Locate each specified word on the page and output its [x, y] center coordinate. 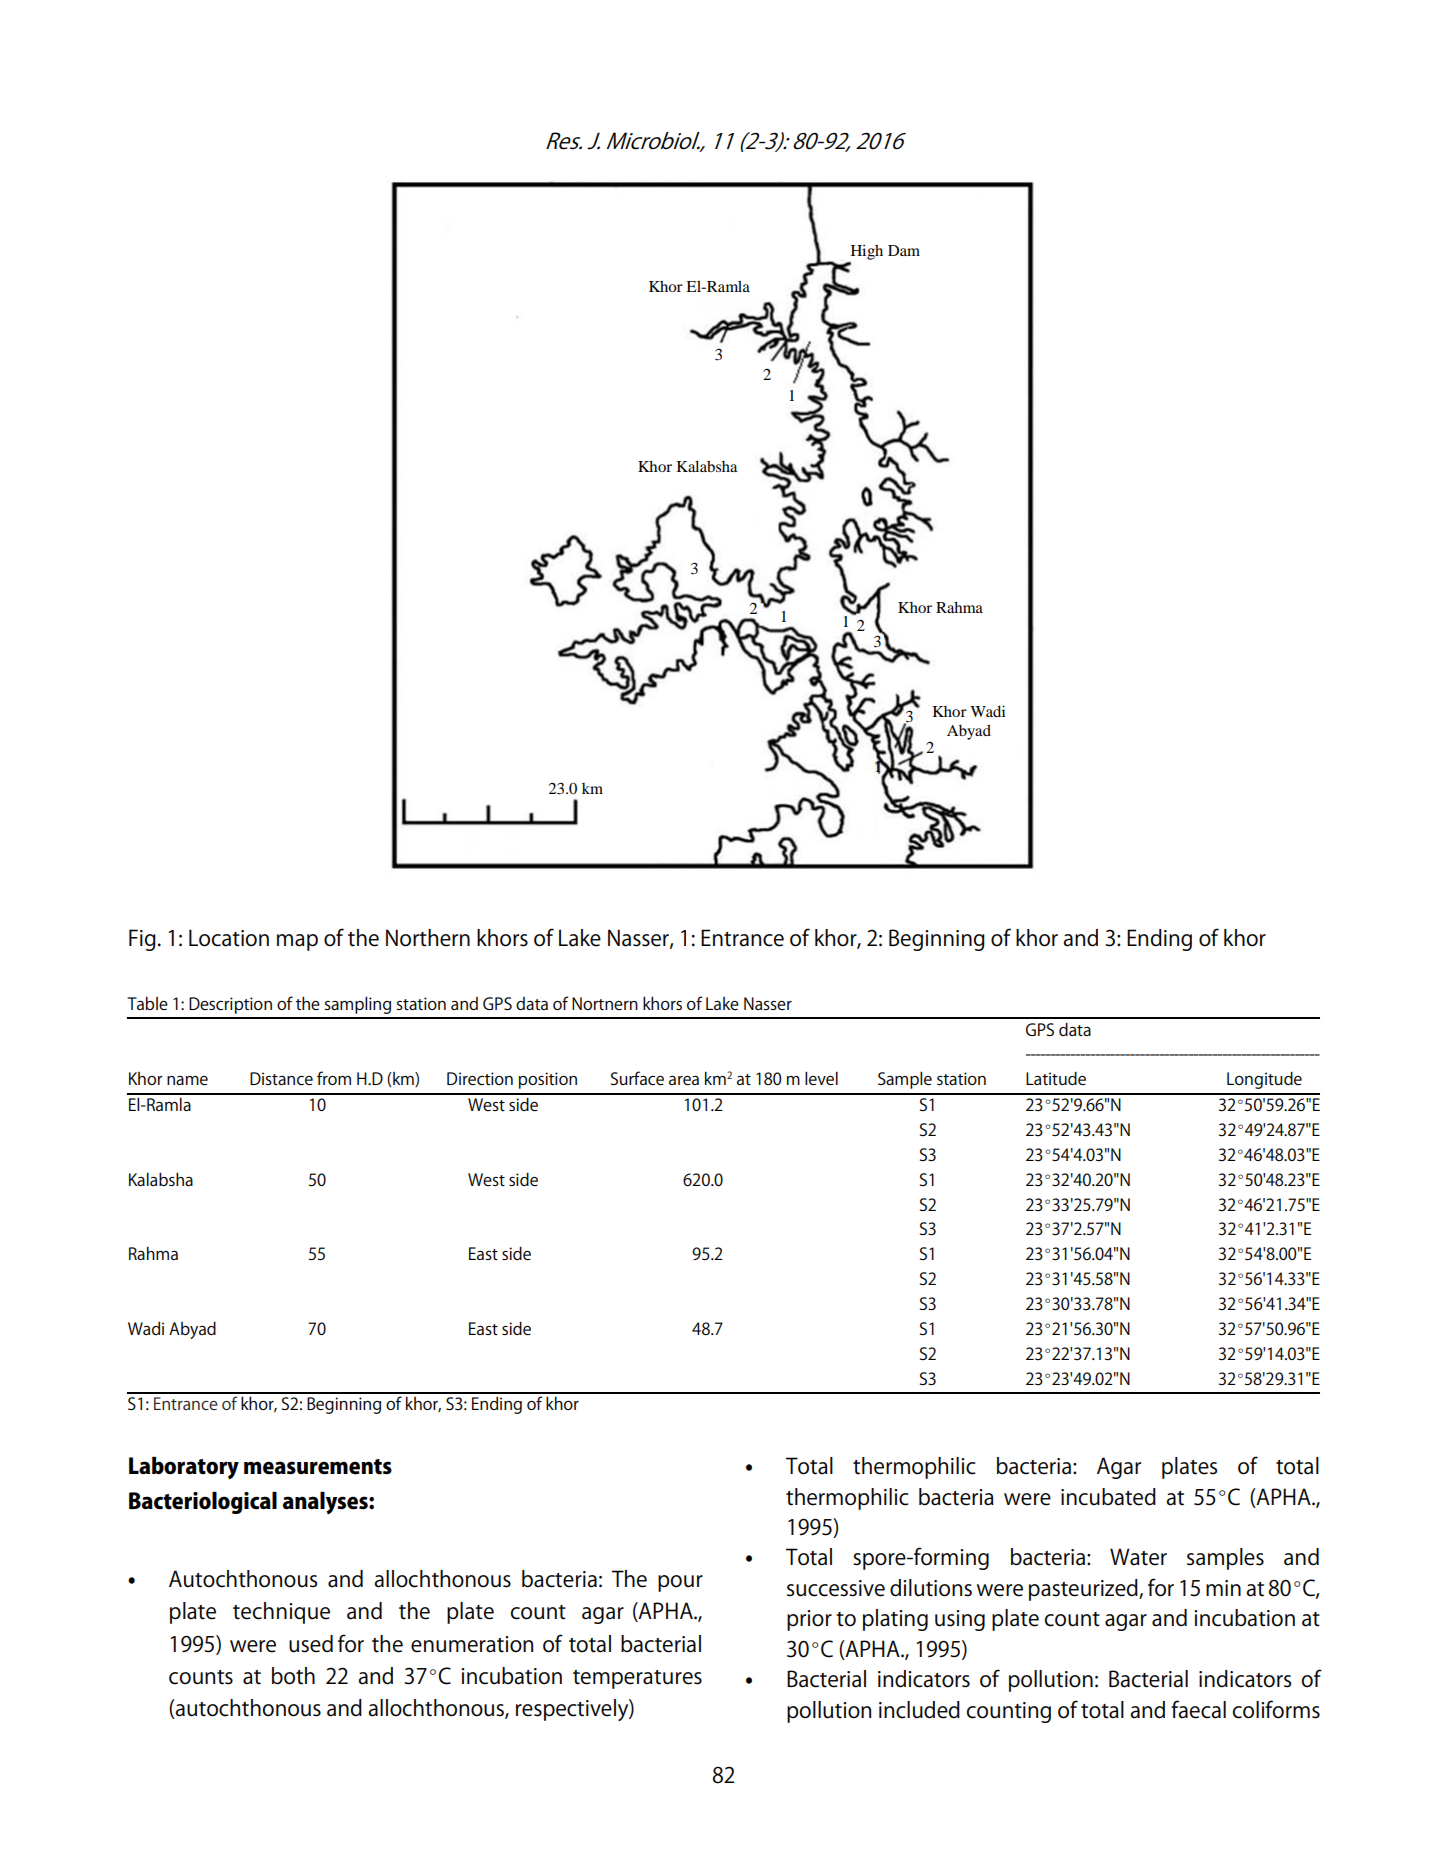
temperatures [637, 1679]
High [866, 253]
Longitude [1264, 1080]
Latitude [1056, 1078]
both [293, 1676]
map [297, 942]
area [684, 1080]
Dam [904, 250]
